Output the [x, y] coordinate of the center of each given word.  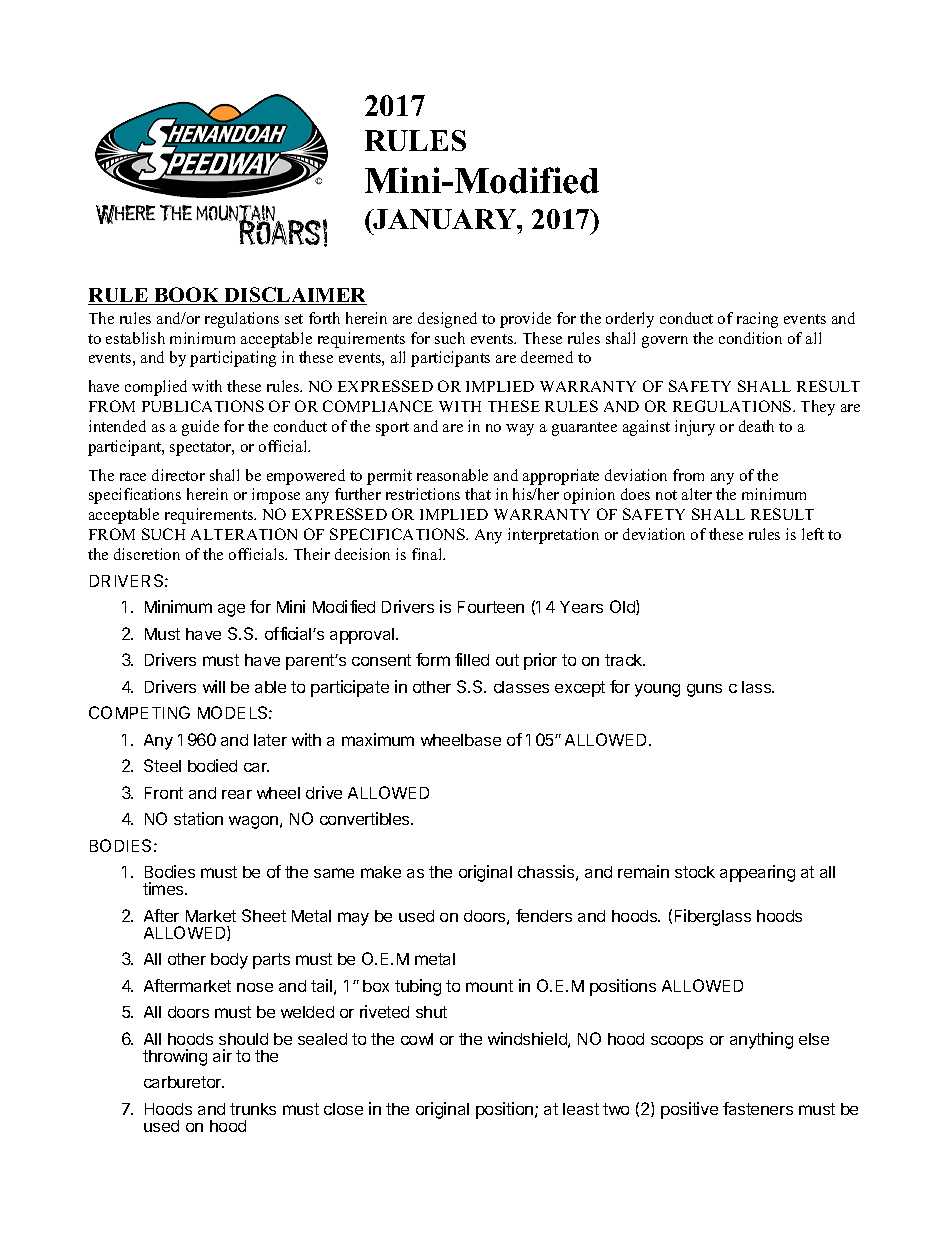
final [428, 554]
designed [447, 320]
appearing [757, 873]
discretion [147, 554]
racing [757, 320]
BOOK [187, 296]
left [813, 534]
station [198, 818]
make [381, 872]
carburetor [184, 1082]
